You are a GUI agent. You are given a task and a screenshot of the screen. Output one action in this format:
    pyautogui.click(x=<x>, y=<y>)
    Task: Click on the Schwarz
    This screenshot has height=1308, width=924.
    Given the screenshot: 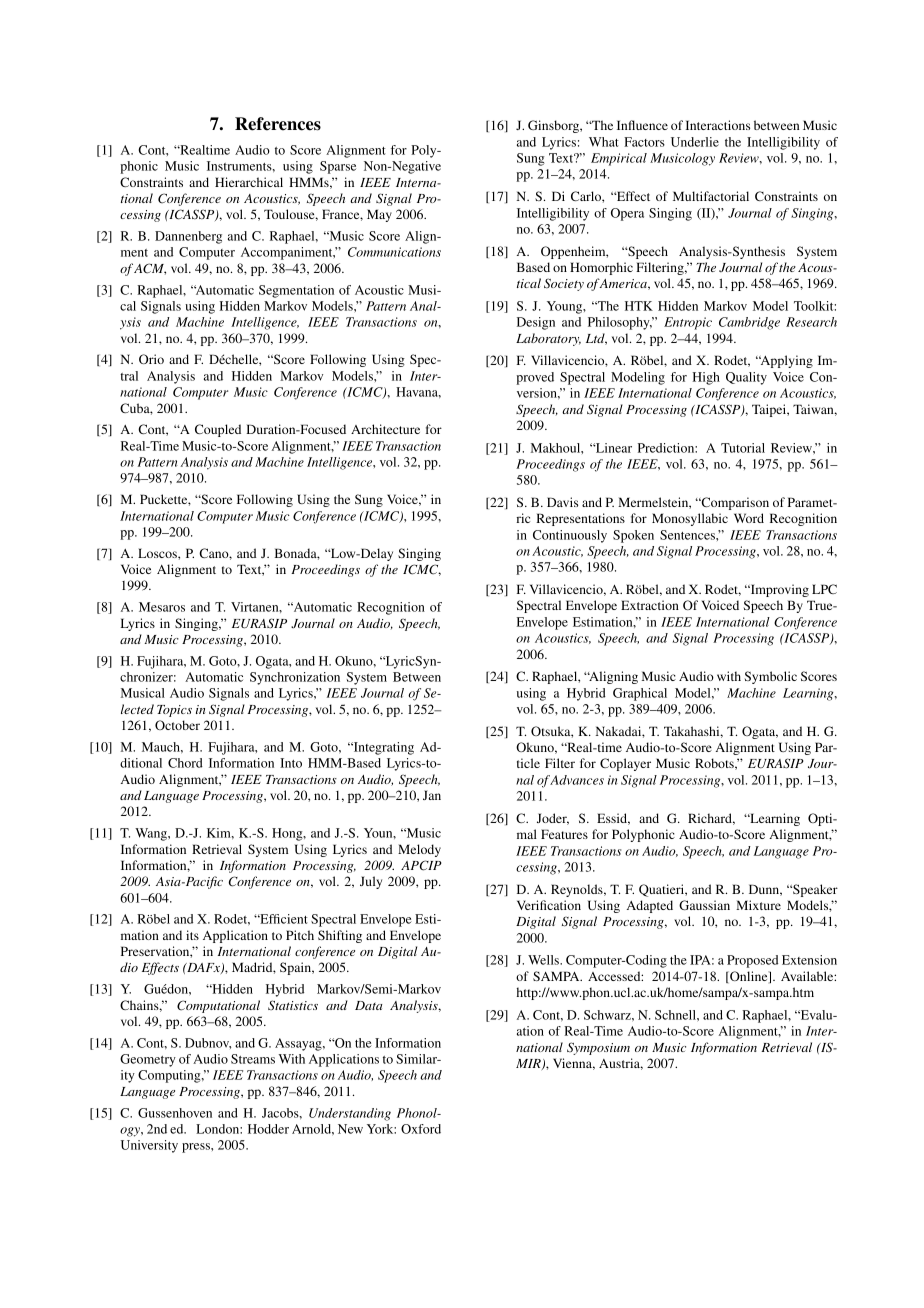 What is the action you would take?
    pyautogui.click(x=608, y=1015)
